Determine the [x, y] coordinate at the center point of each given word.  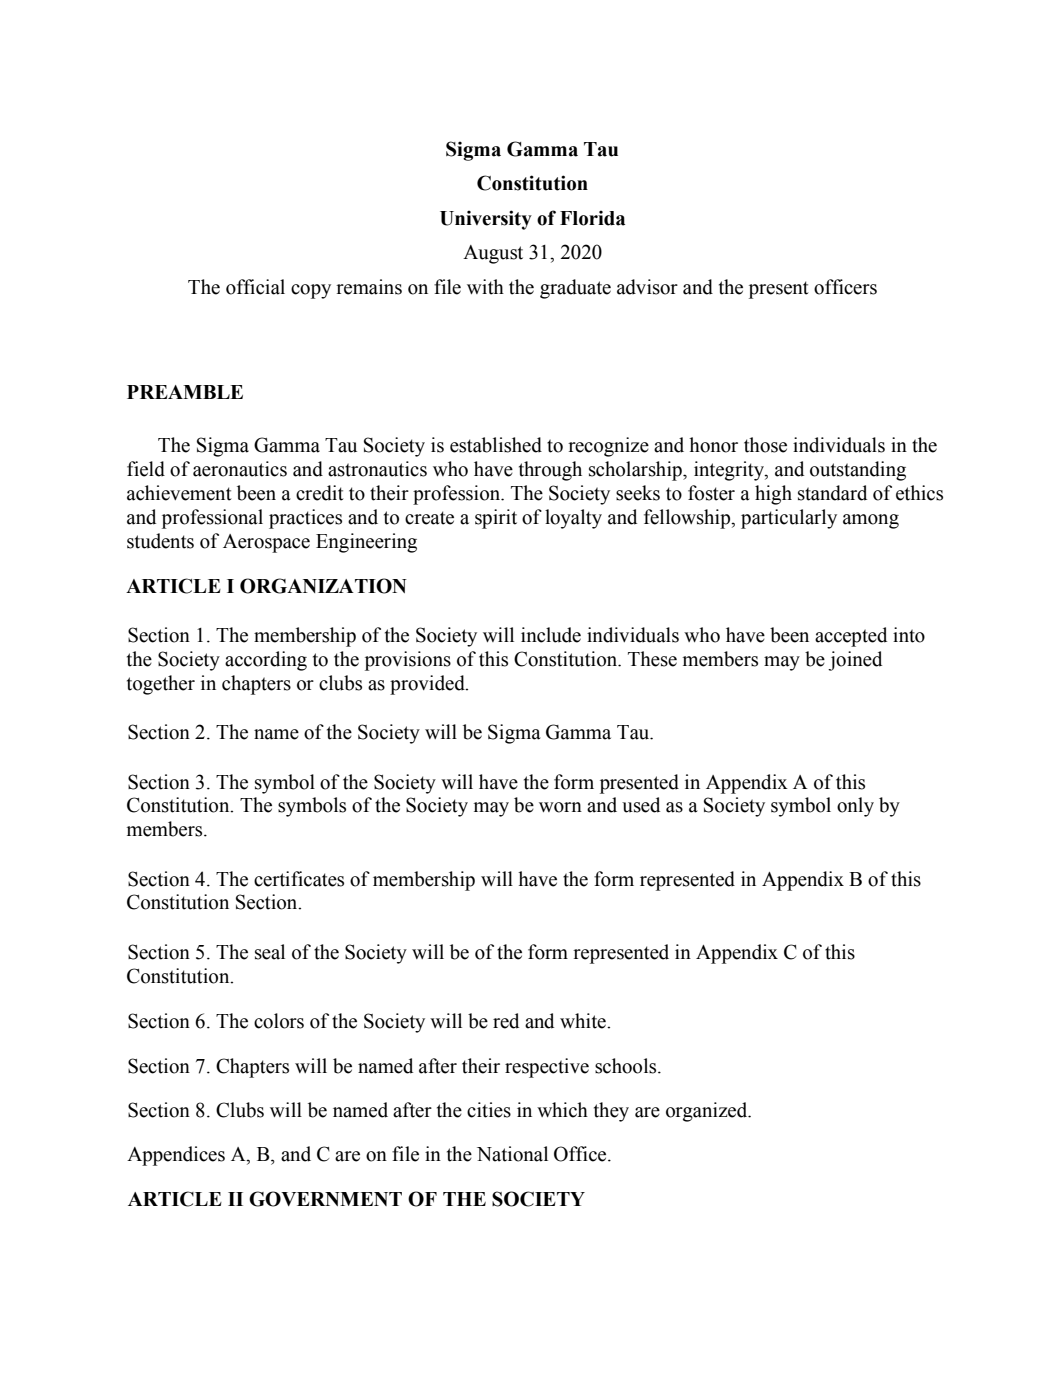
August [493, 254]
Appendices [176, 1156]
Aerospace [266, 543]
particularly [789, 519]
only [855, 807]
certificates [299, 879]
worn [560, 807]
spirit [496, 519]
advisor [647, 287]
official [255, 287]
